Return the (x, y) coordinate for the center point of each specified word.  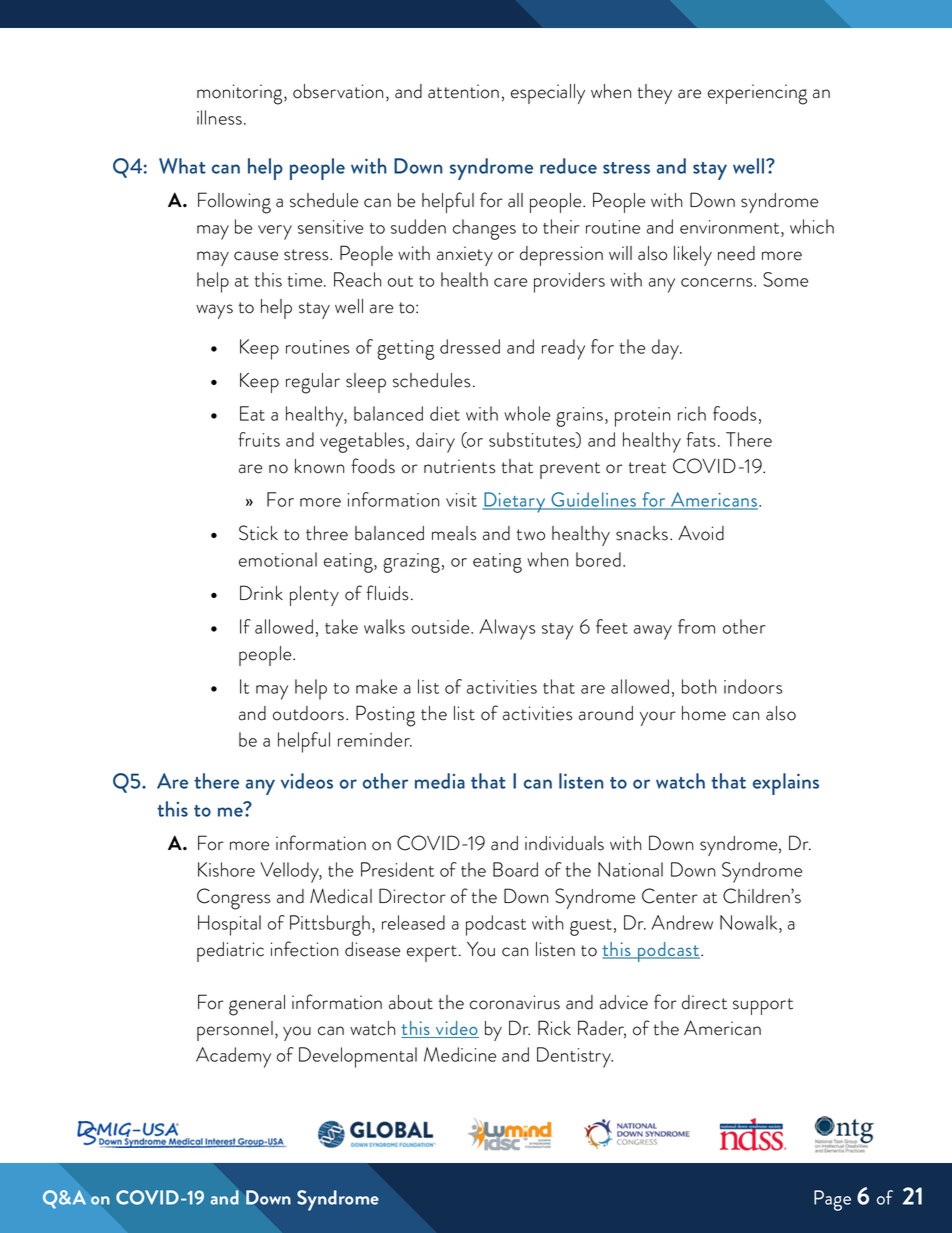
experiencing (757, 94)
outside (442, 626)
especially (548, 94)
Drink (261, 592)
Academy (233, 1057)
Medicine (460, 1054)
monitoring (241, 94)
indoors (753, 686)
